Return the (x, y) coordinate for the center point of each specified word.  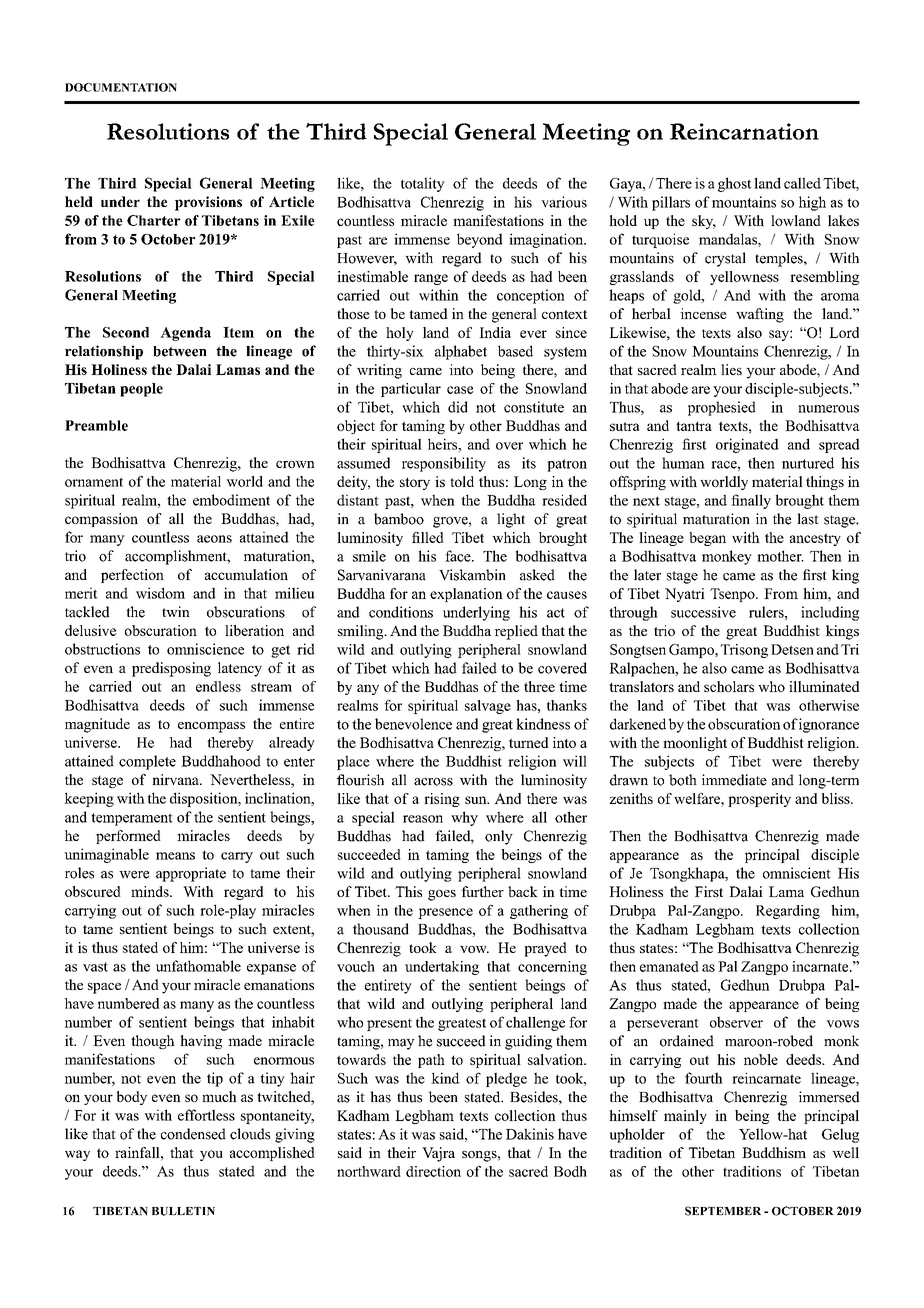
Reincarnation (744, 131)
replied (516, 632)
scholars (729, 686)
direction (433, 1171)
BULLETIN (183, 1211)
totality (423, 184)
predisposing (171, 669)
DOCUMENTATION (121, 87)
